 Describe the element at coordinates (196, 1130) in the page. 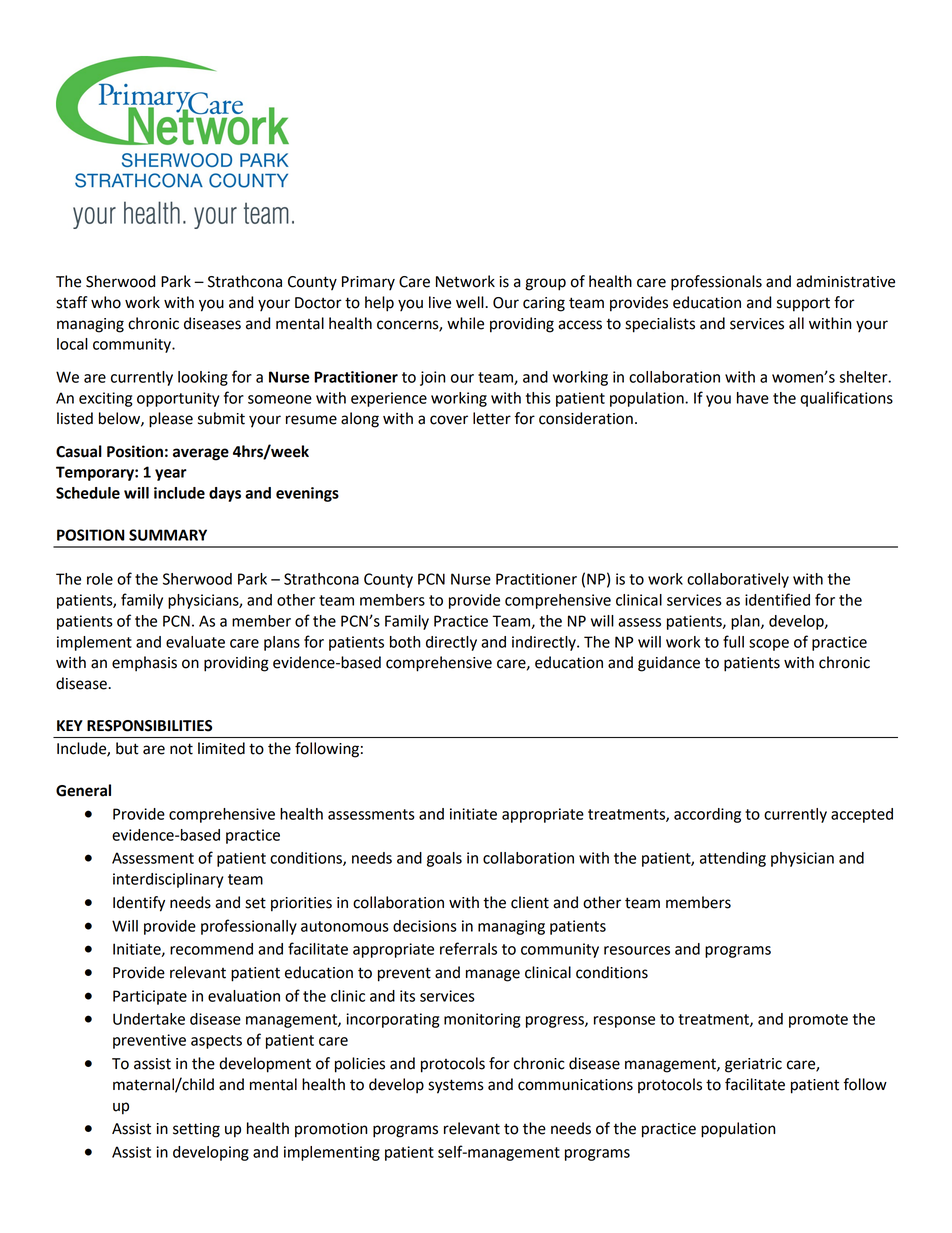

I see `setting` at that location.
